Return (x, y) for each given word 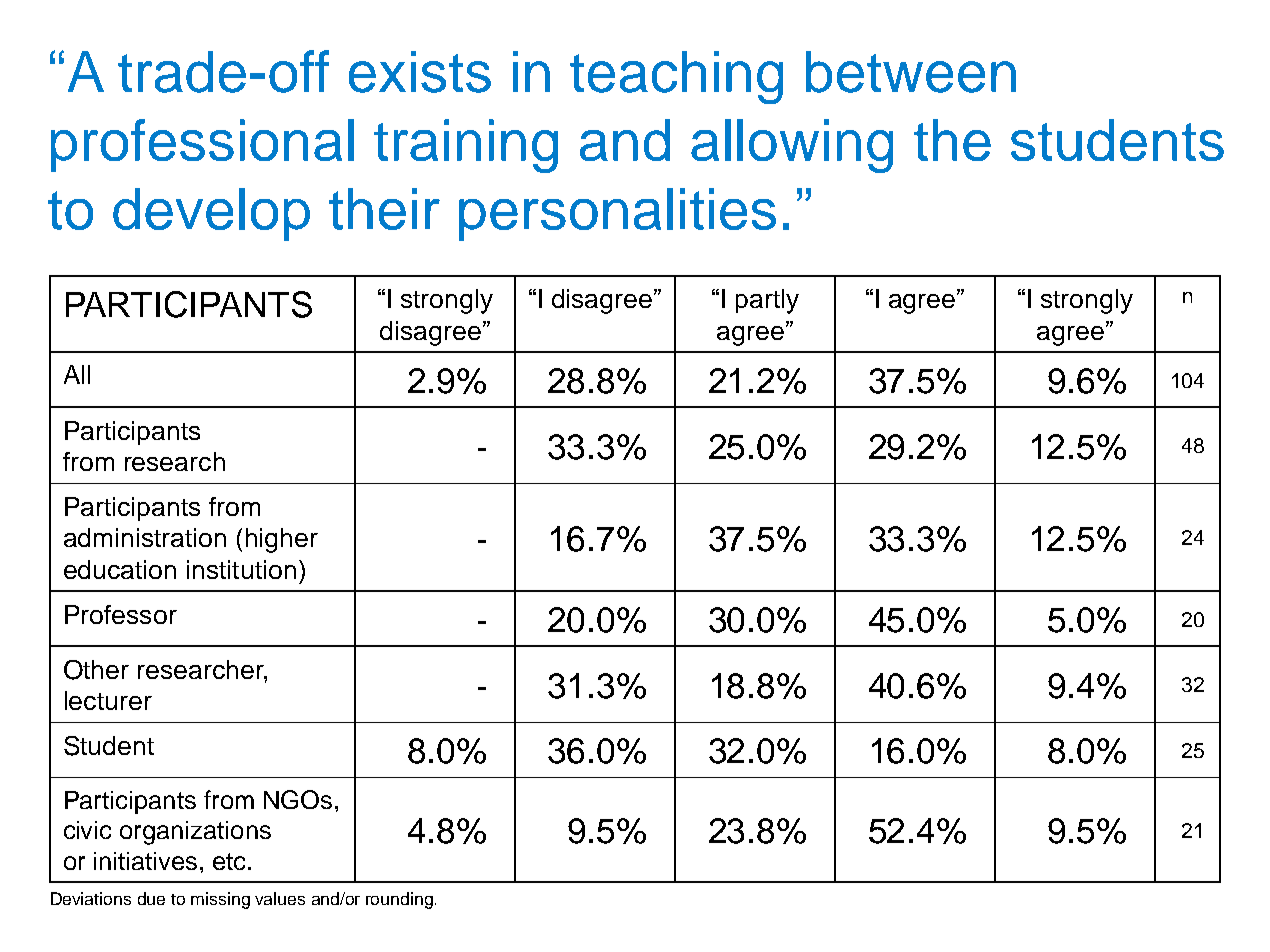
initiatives (145, 861)
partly (767, 301)
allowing (792, 146)
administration (145, 537)
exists (420, 72)
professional (202, 145)
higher (282, 540)
